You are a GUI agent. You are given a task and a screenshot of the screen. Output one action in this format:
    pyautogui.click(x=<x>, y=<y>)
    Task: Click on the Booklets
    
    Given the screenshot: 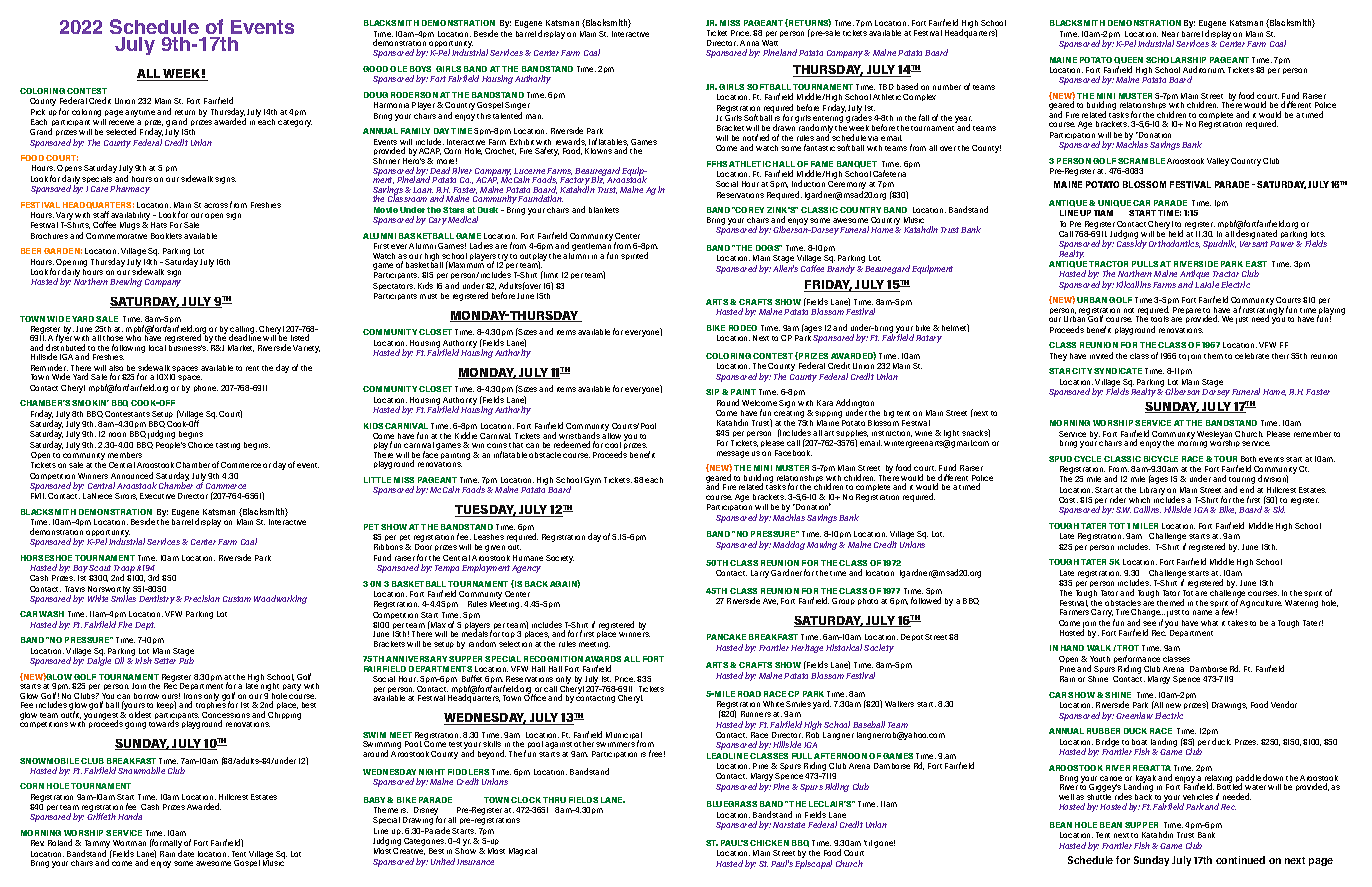 What is the action you would take?
    pyautogui.click(x=166, y=236)
